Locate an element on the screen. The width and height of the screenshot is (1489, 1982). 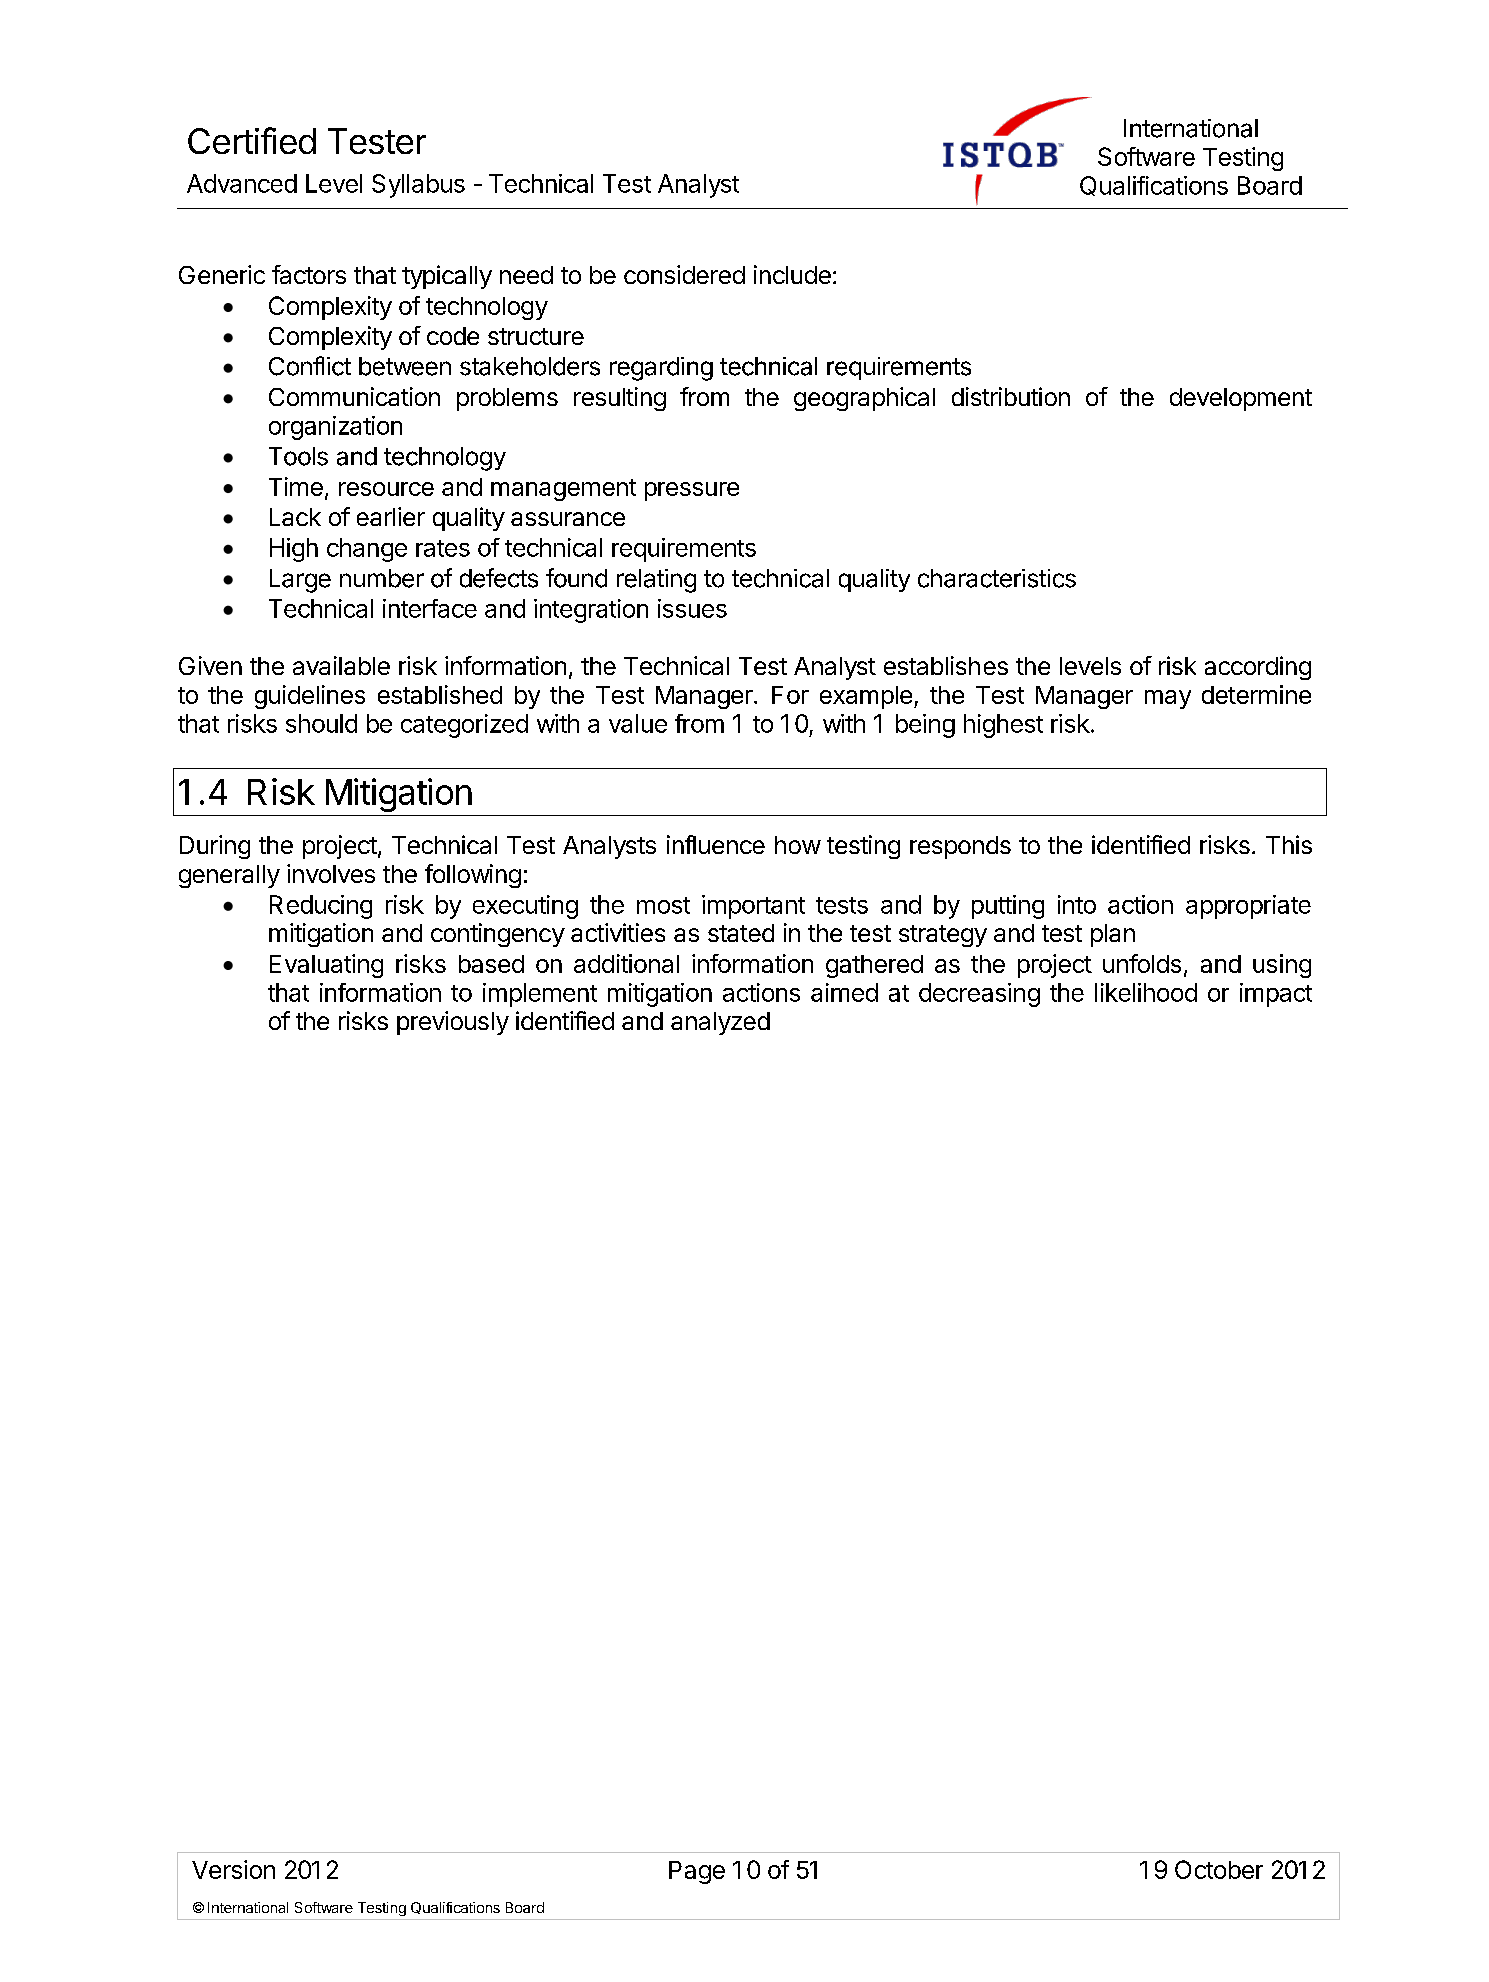
may is located at coordinates (1168, 699).
